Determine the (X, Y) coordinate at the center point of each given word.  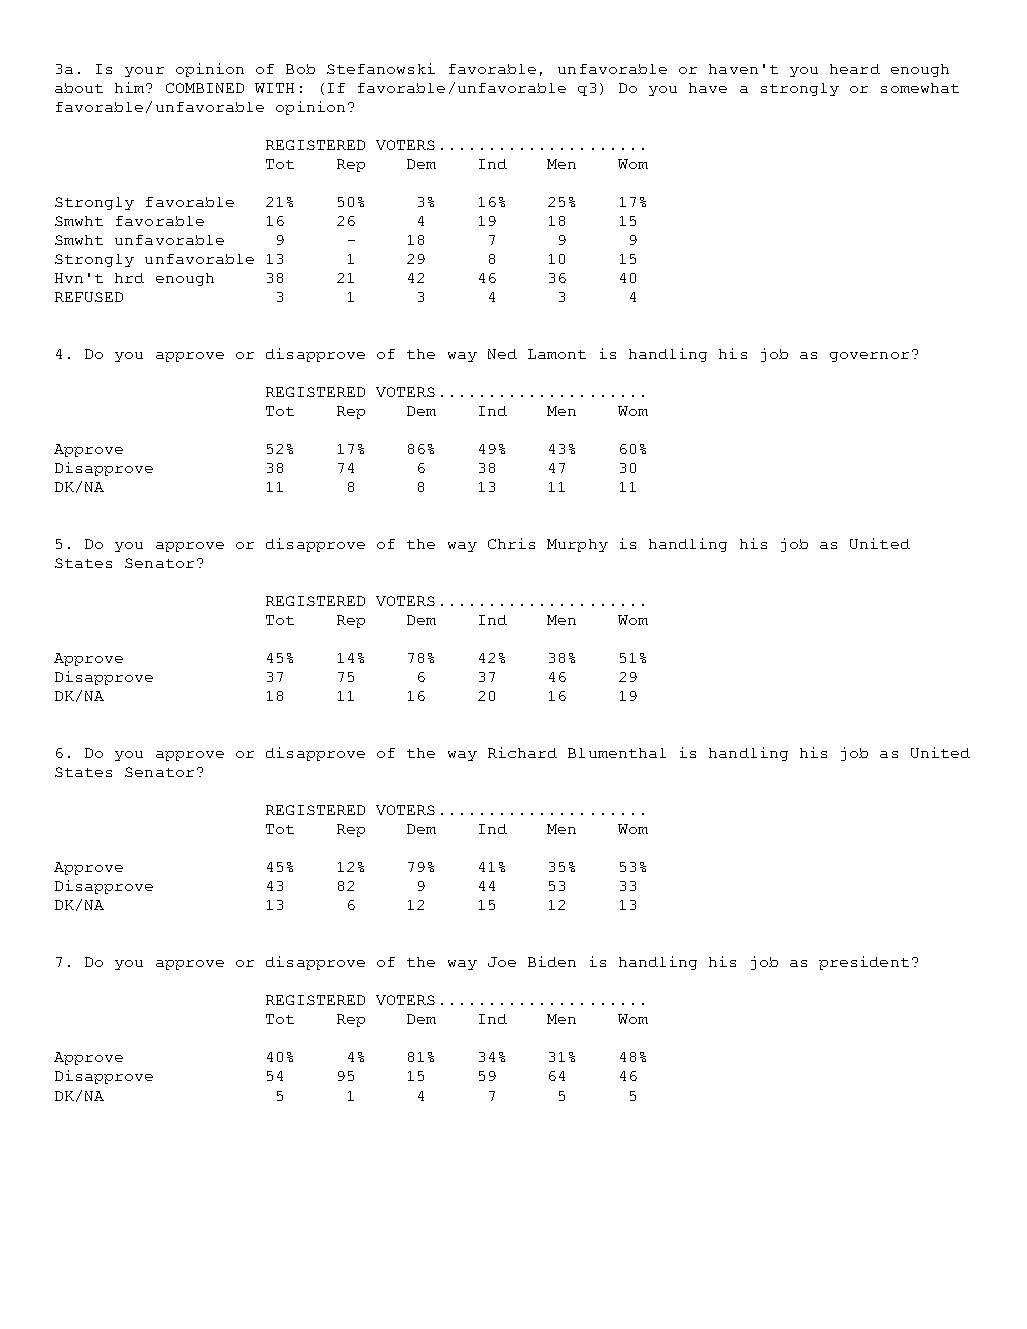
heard (855, 69)
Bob (300, 69)
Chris (511, 543)
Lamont (557, 354)
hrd (129, 278)
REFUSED (89, 297)
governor (869, 357)
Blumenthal (617, 753)
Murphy (577, 545)
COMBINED (205, 88)
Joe (502, 962)
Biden (552, 961)
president (864, 963)
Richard (522, 752)
